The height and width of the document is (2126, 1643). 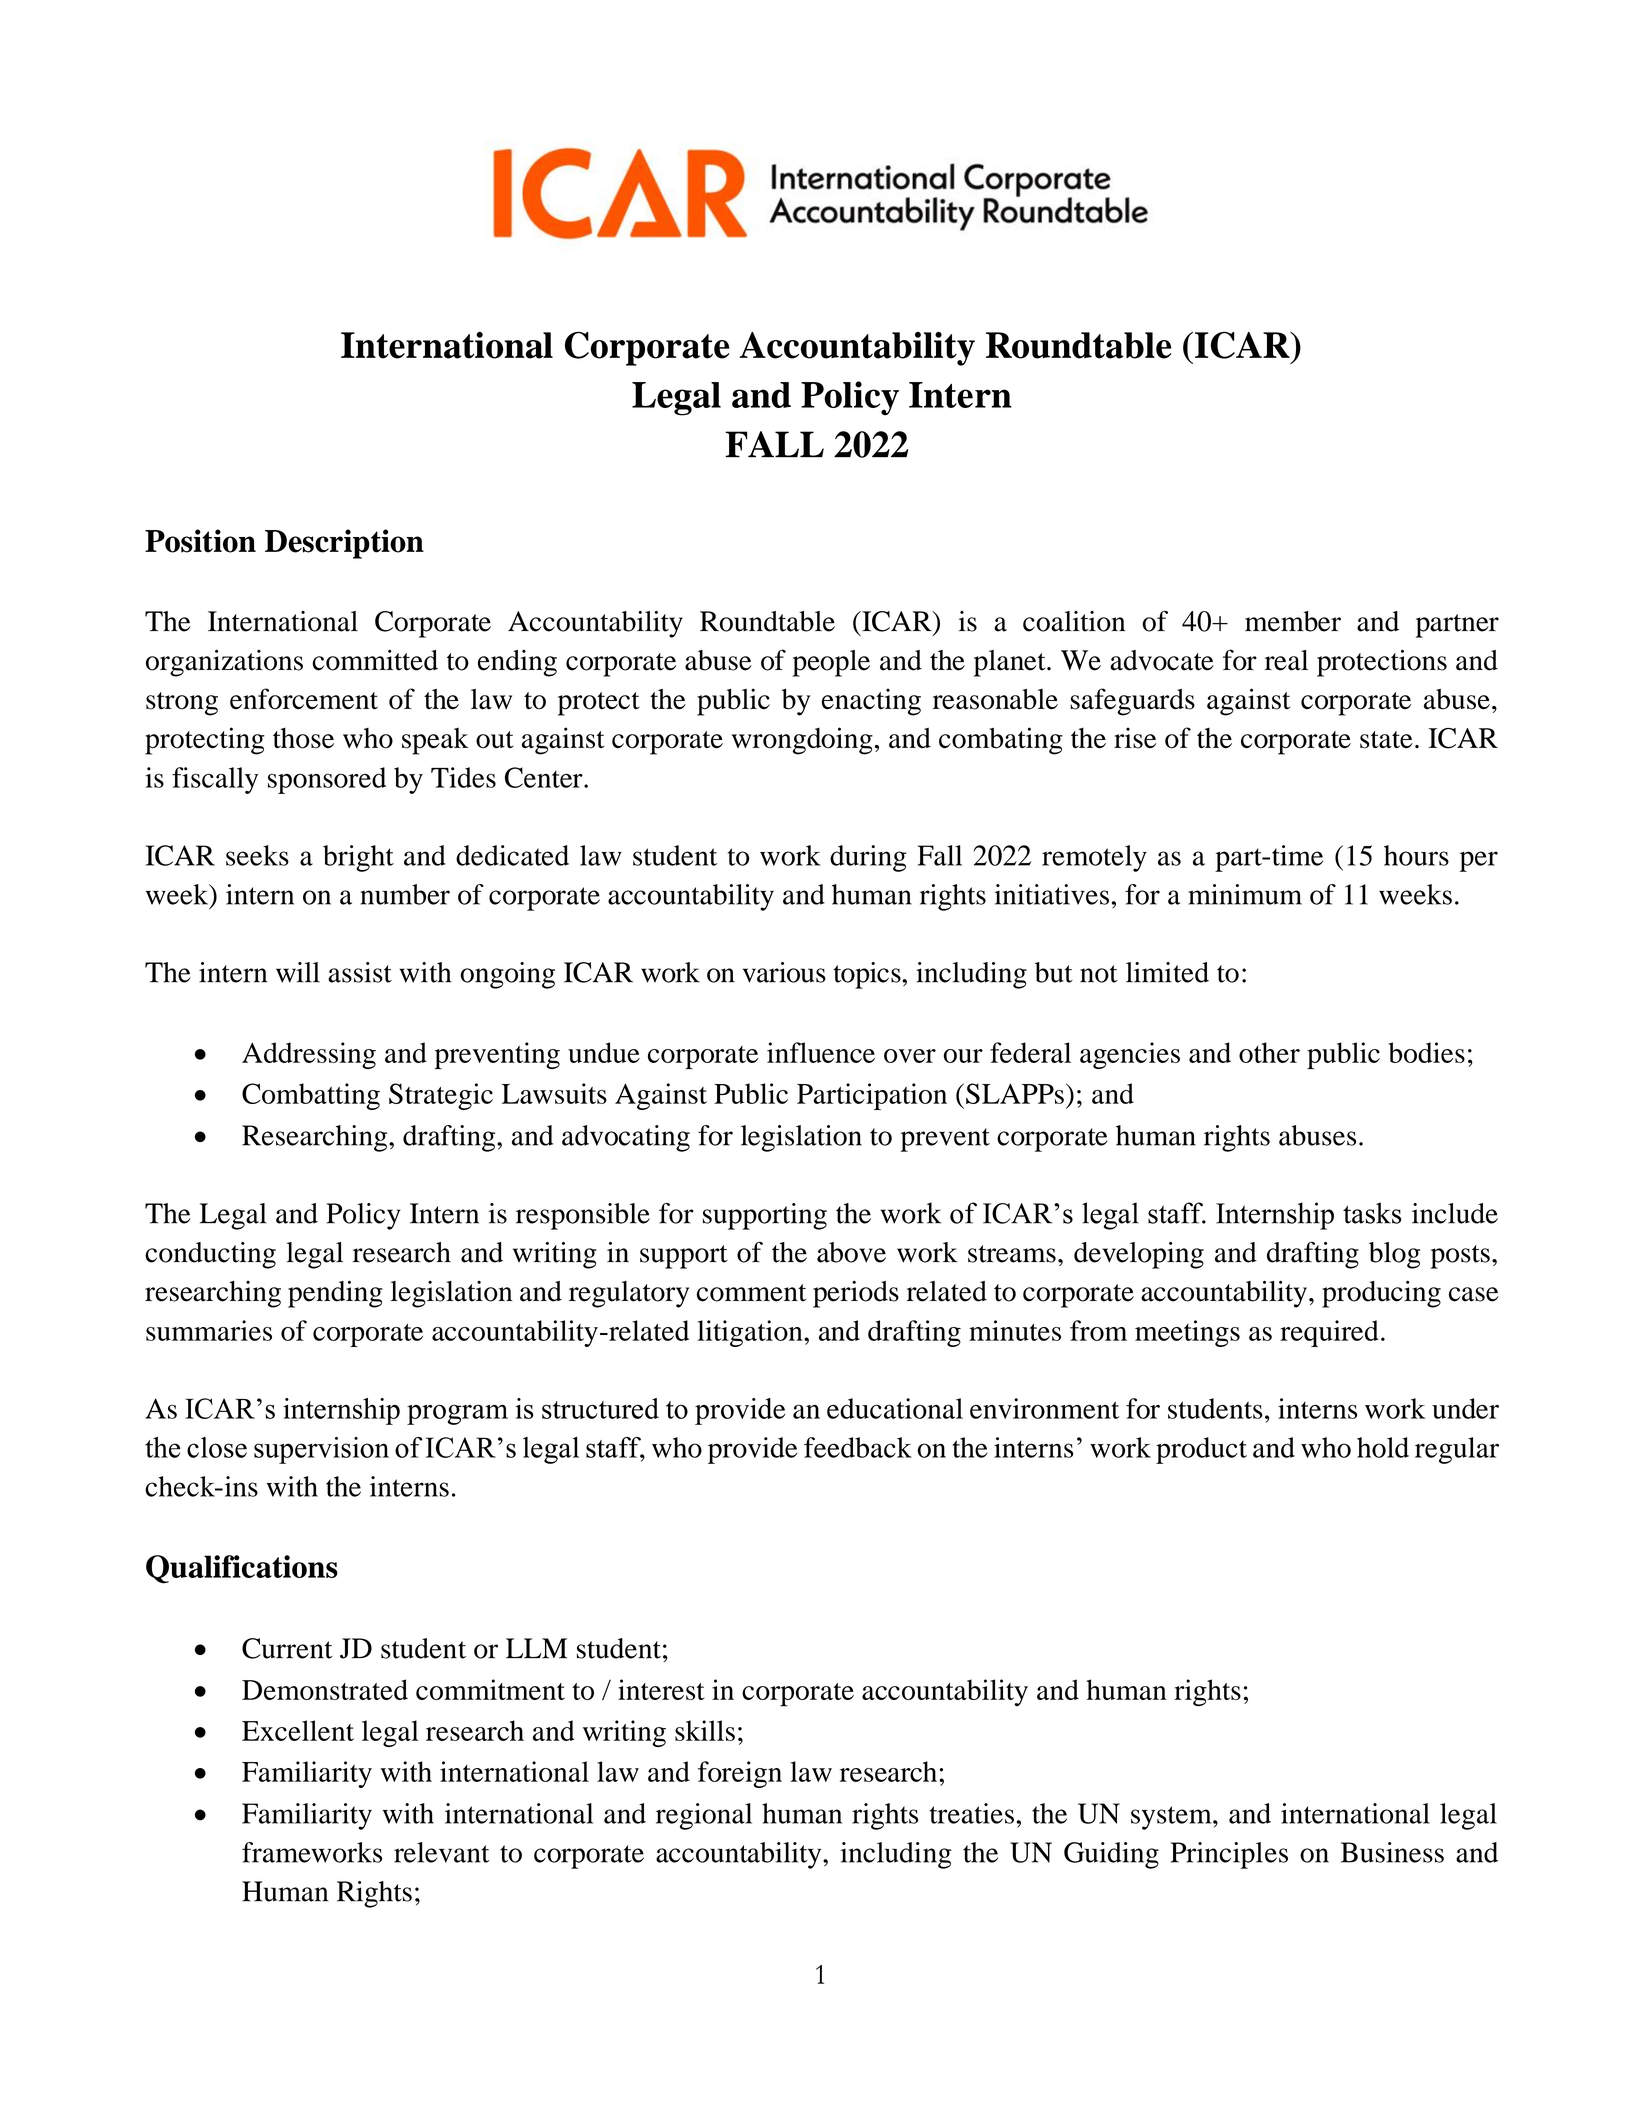 I want to click on Business, so click(x=1392, y=1852).
